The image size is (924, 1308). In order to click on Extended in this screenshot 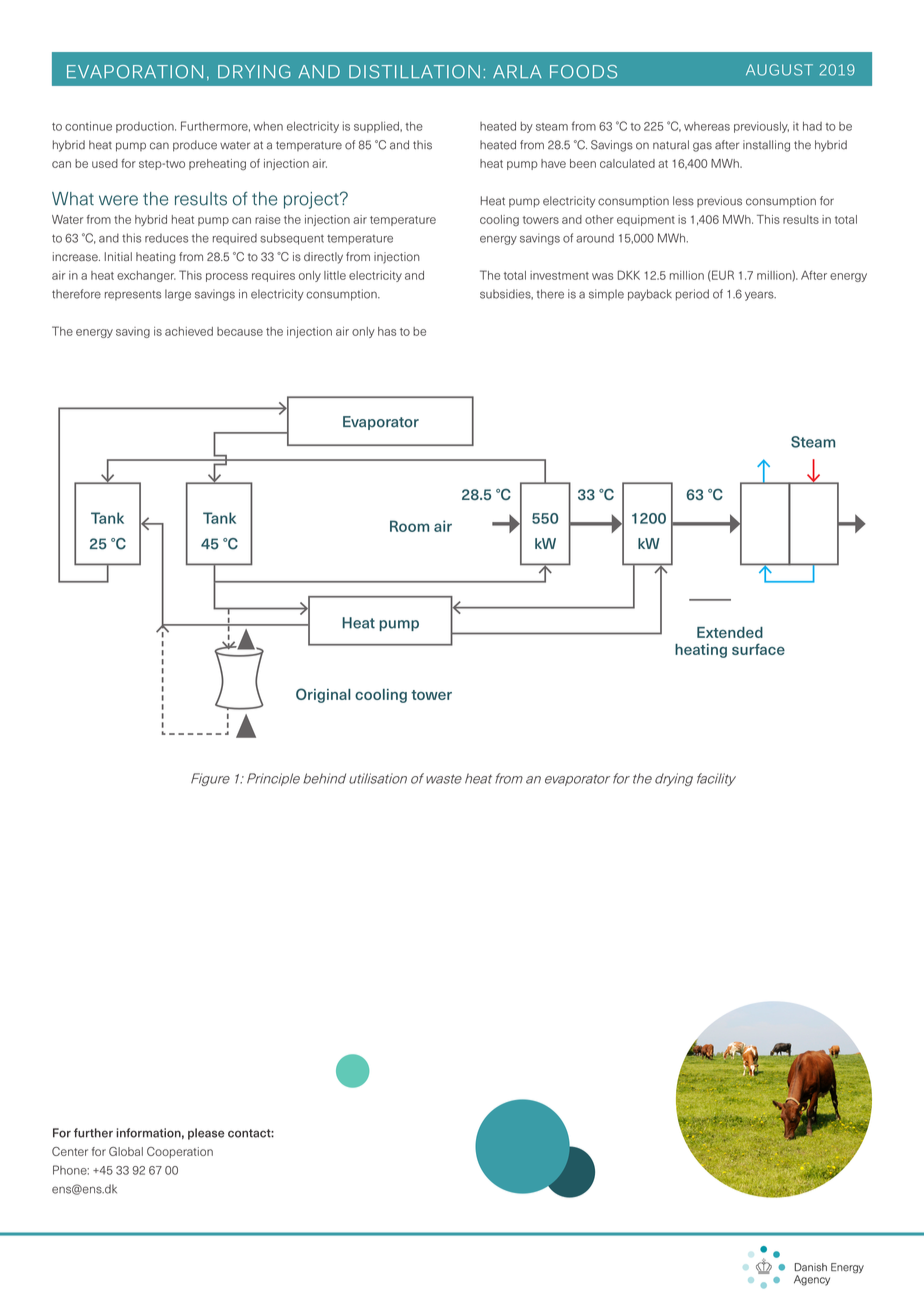, I will do `click(730, 632)`.
